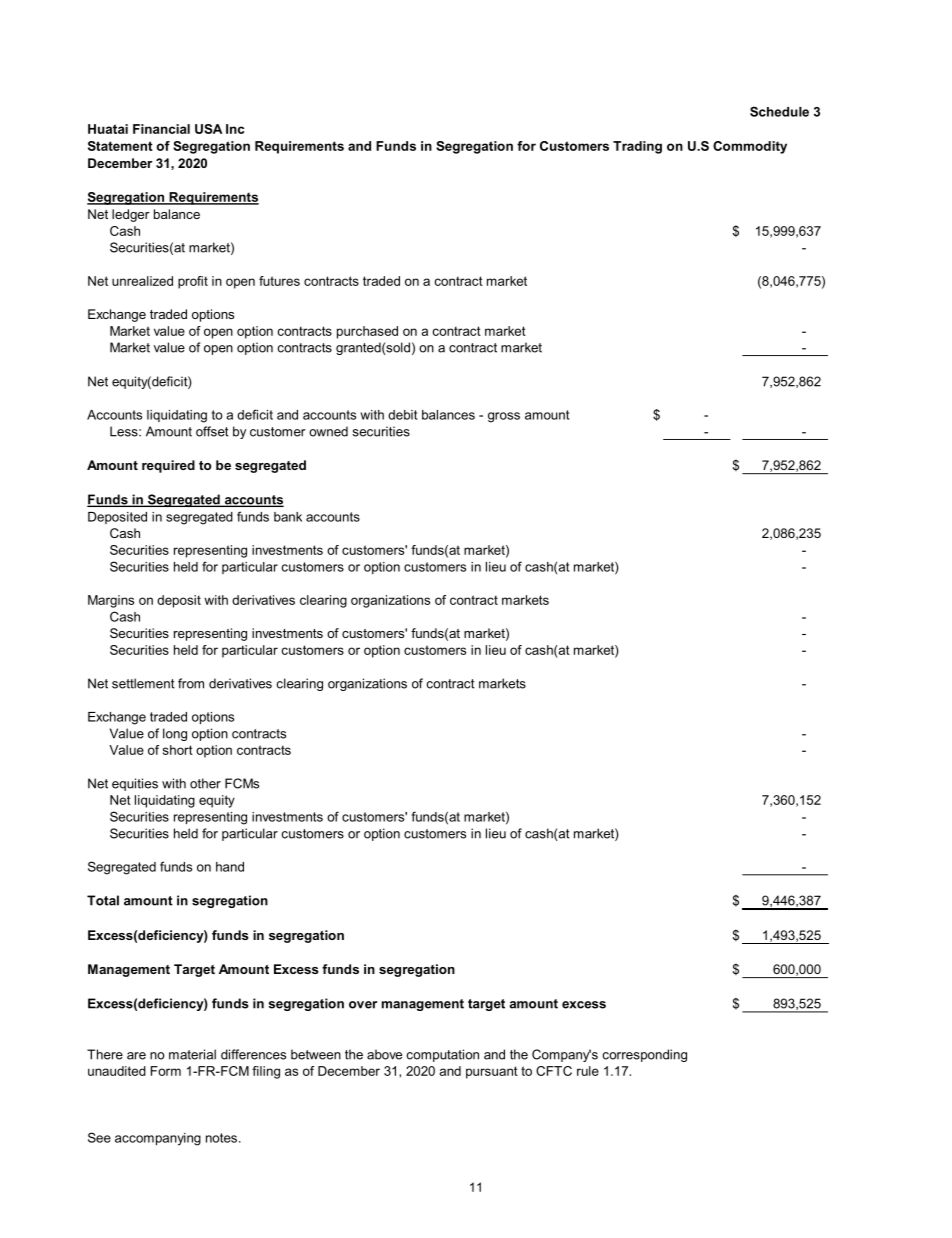  What do you see at coordinates (750, 147) in the image?
I see `Commodity` at bounding box center [750, 147].
